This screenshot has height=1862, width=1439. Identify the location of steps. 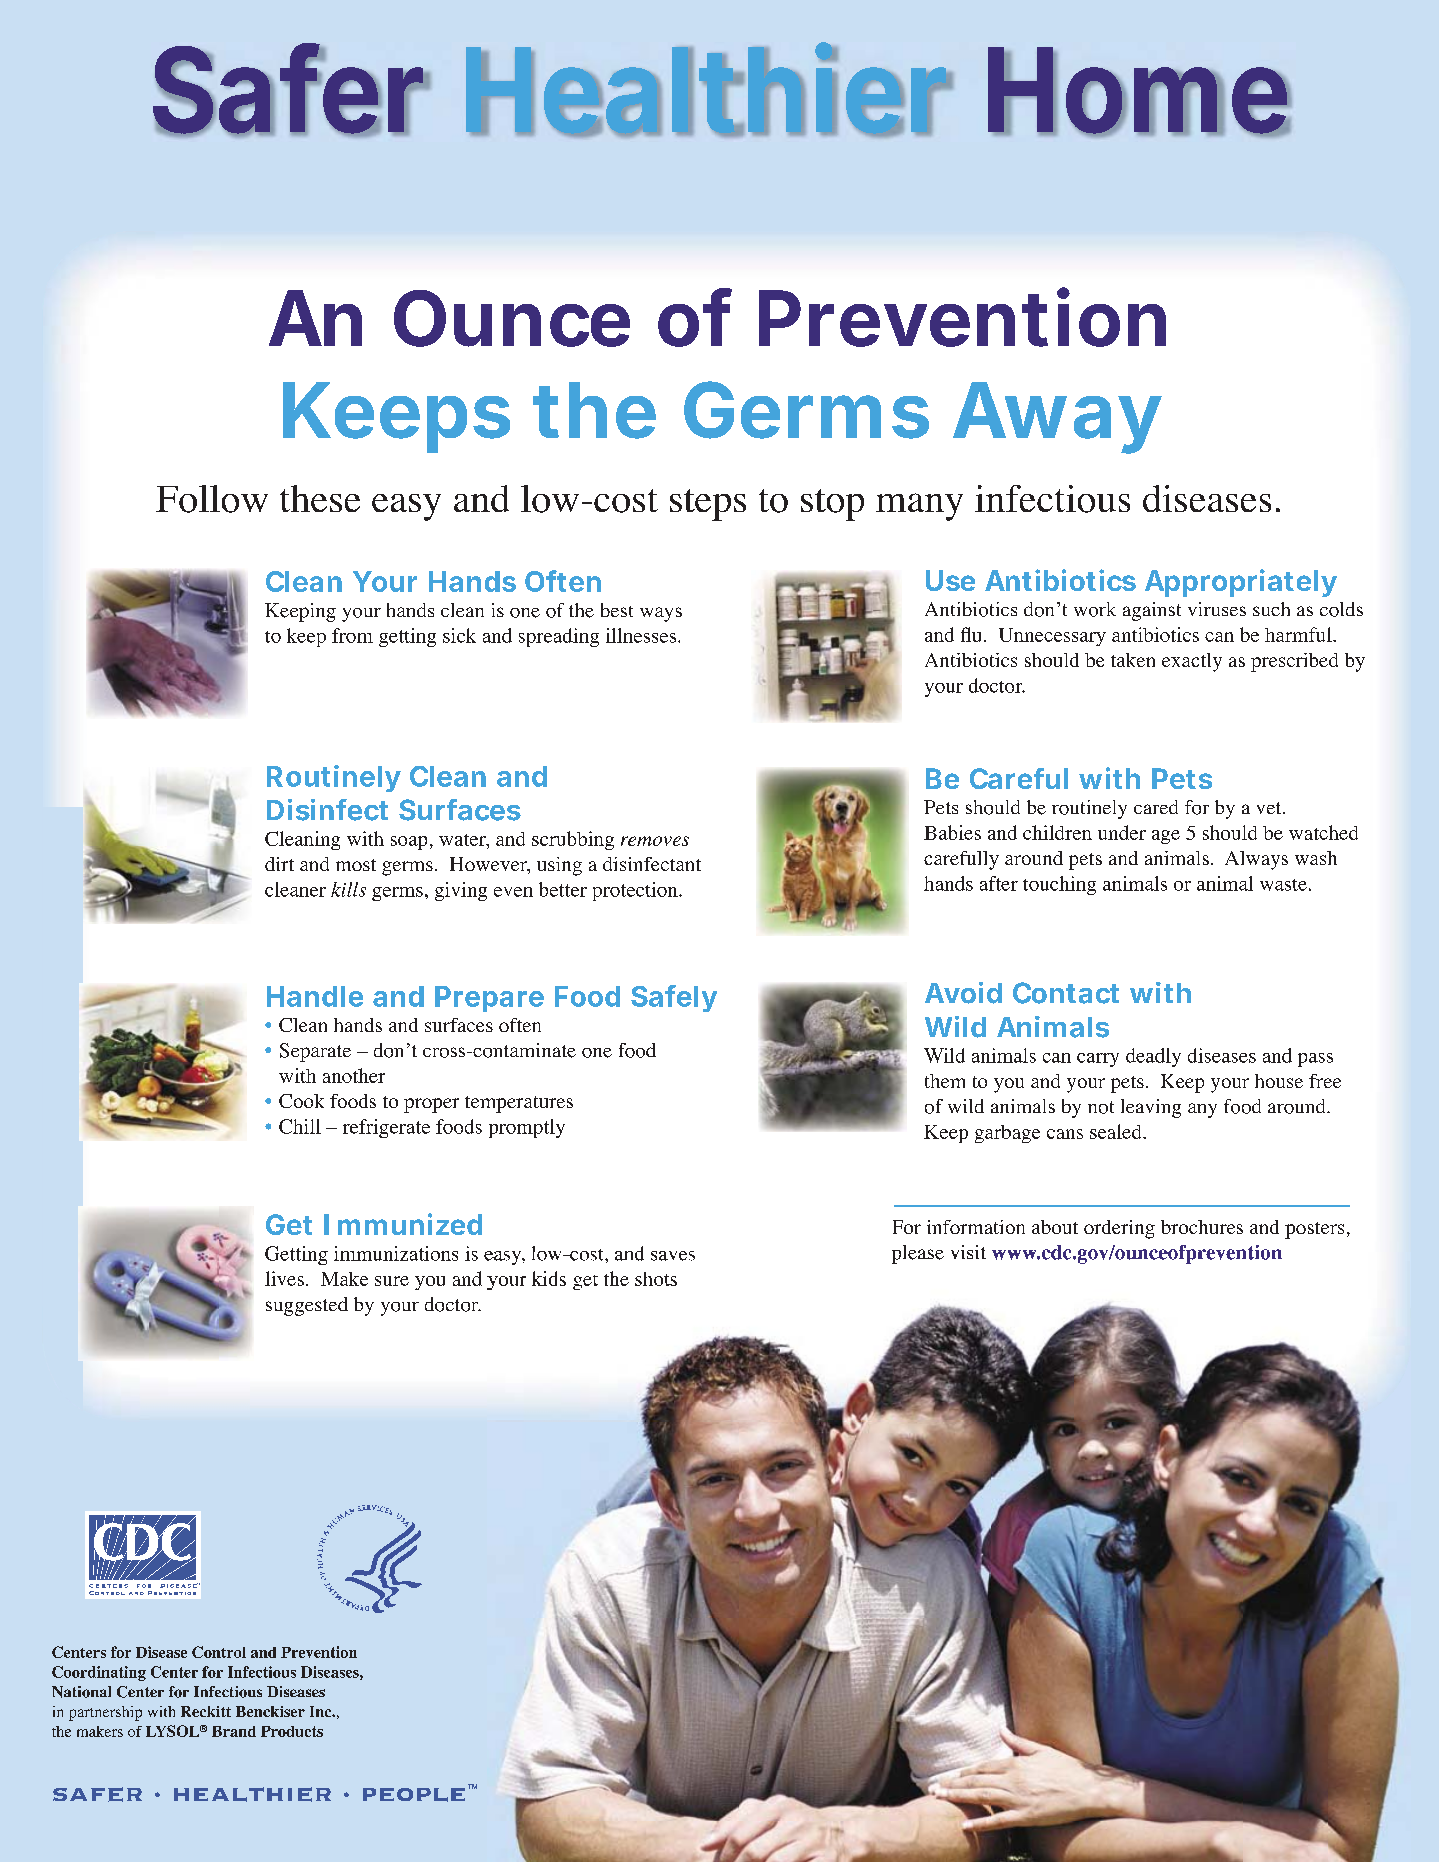
(708, 505).
